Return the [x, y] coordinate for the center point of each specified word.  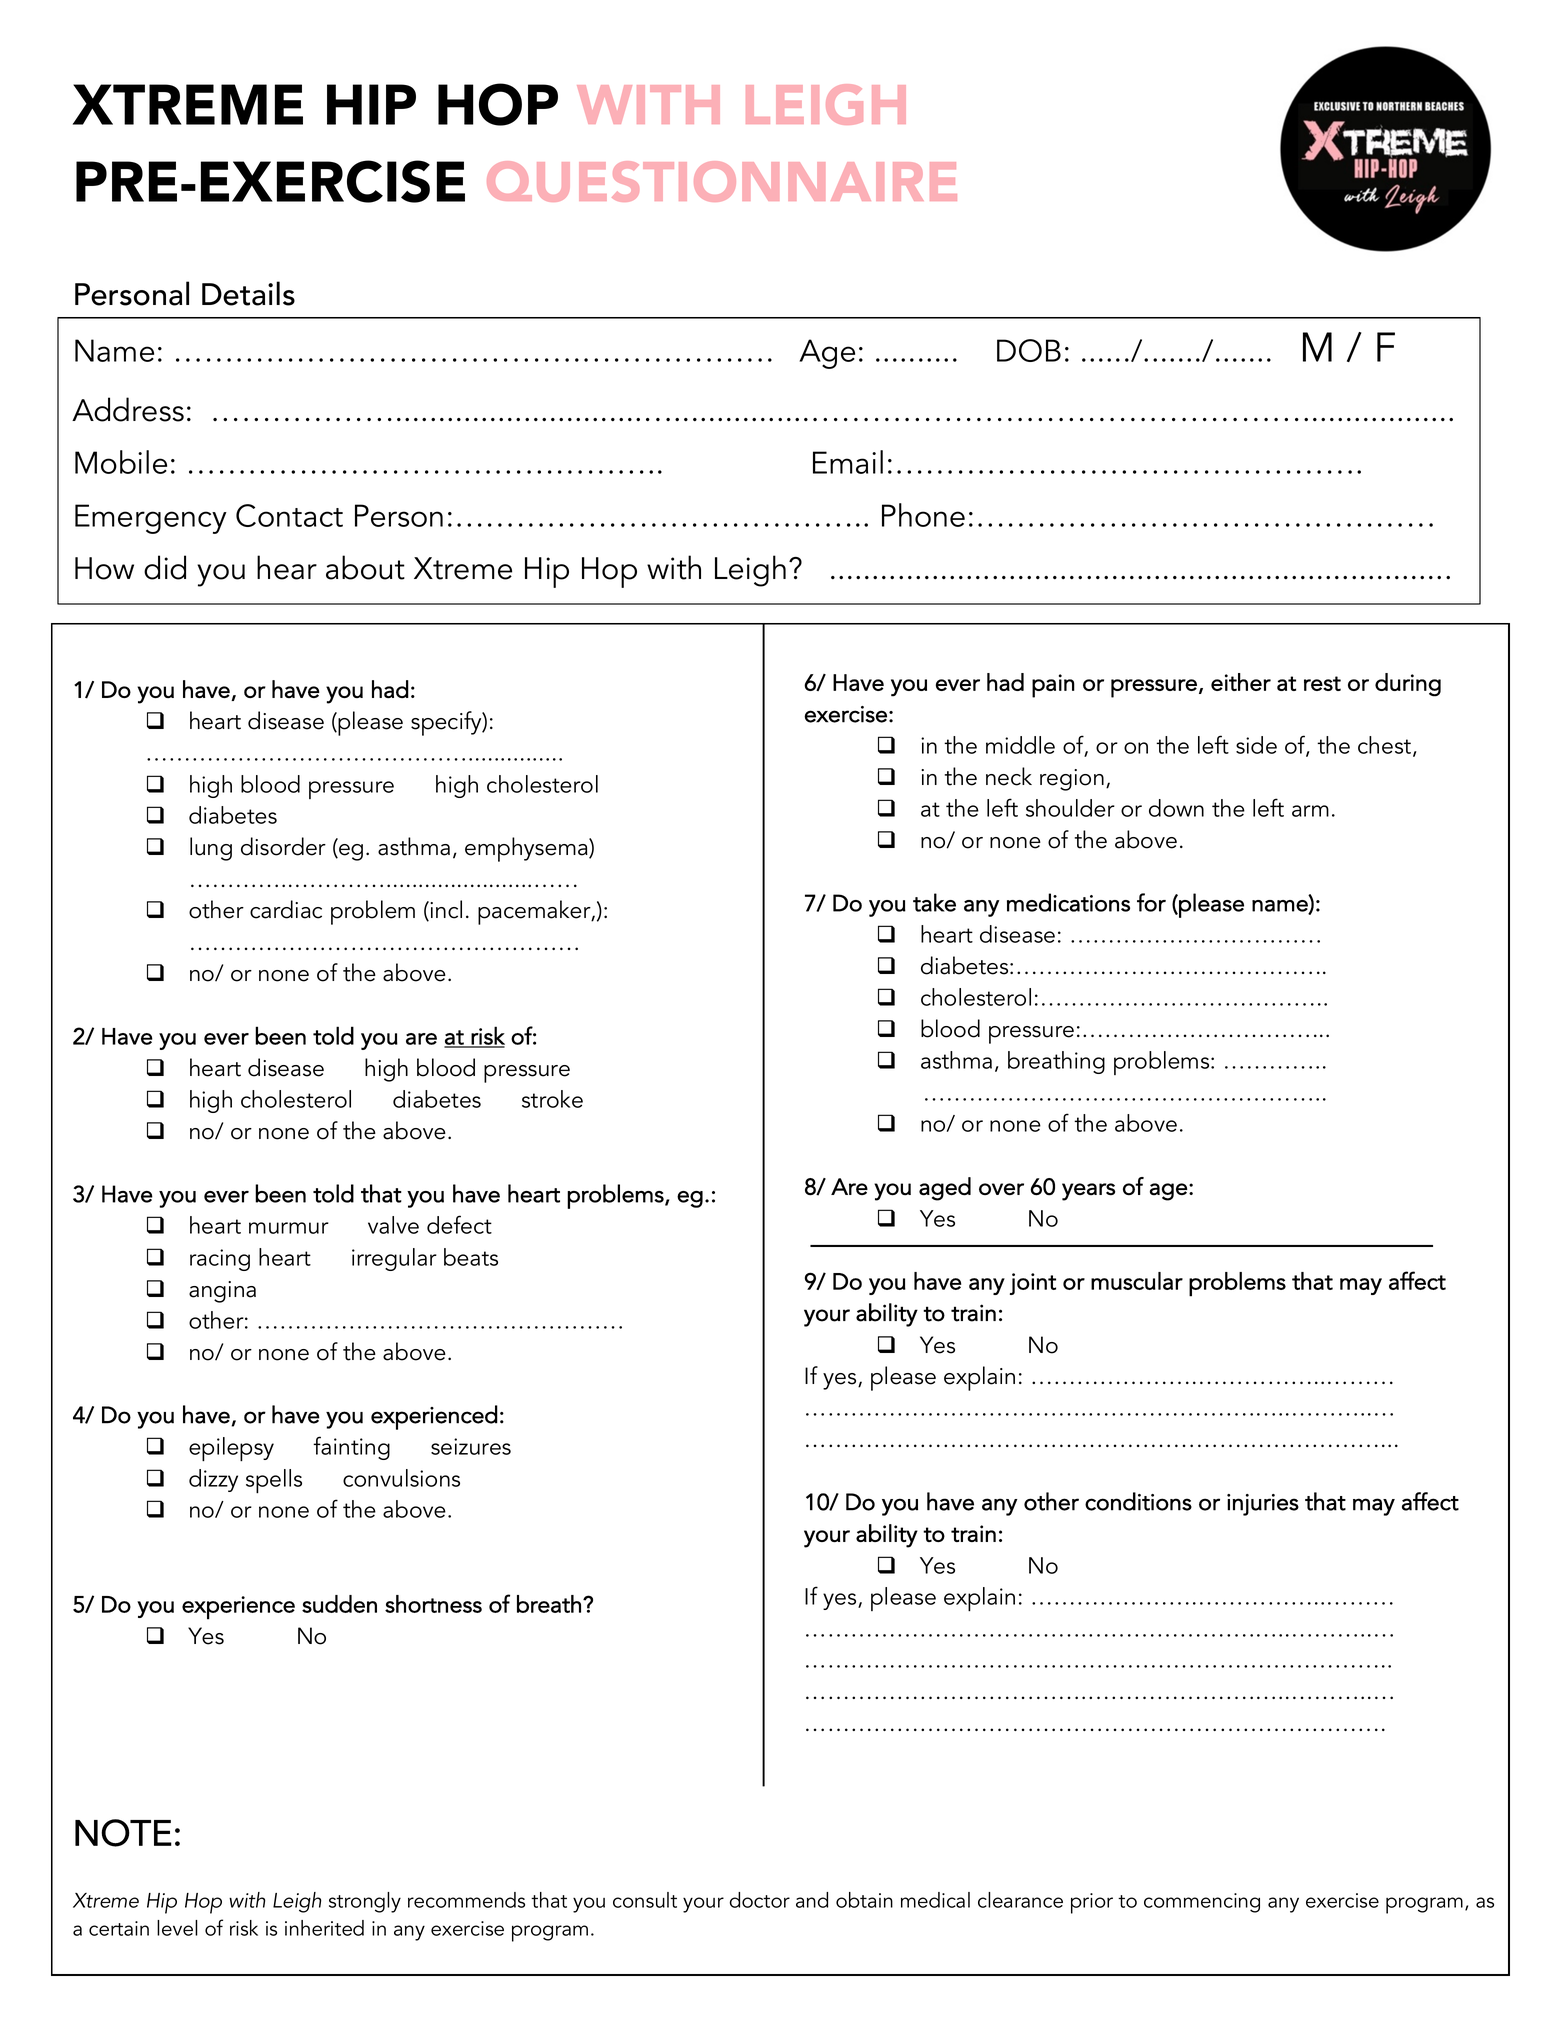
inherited [324, 1928]
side [1256, 745]
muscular [1137, 1281]
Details [248, 293]
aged [945, 1189]
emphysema [527, 849]
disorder [283, 846]
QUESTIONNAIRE [722, 181]
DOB [1029, 350]
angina [222, 1292]
